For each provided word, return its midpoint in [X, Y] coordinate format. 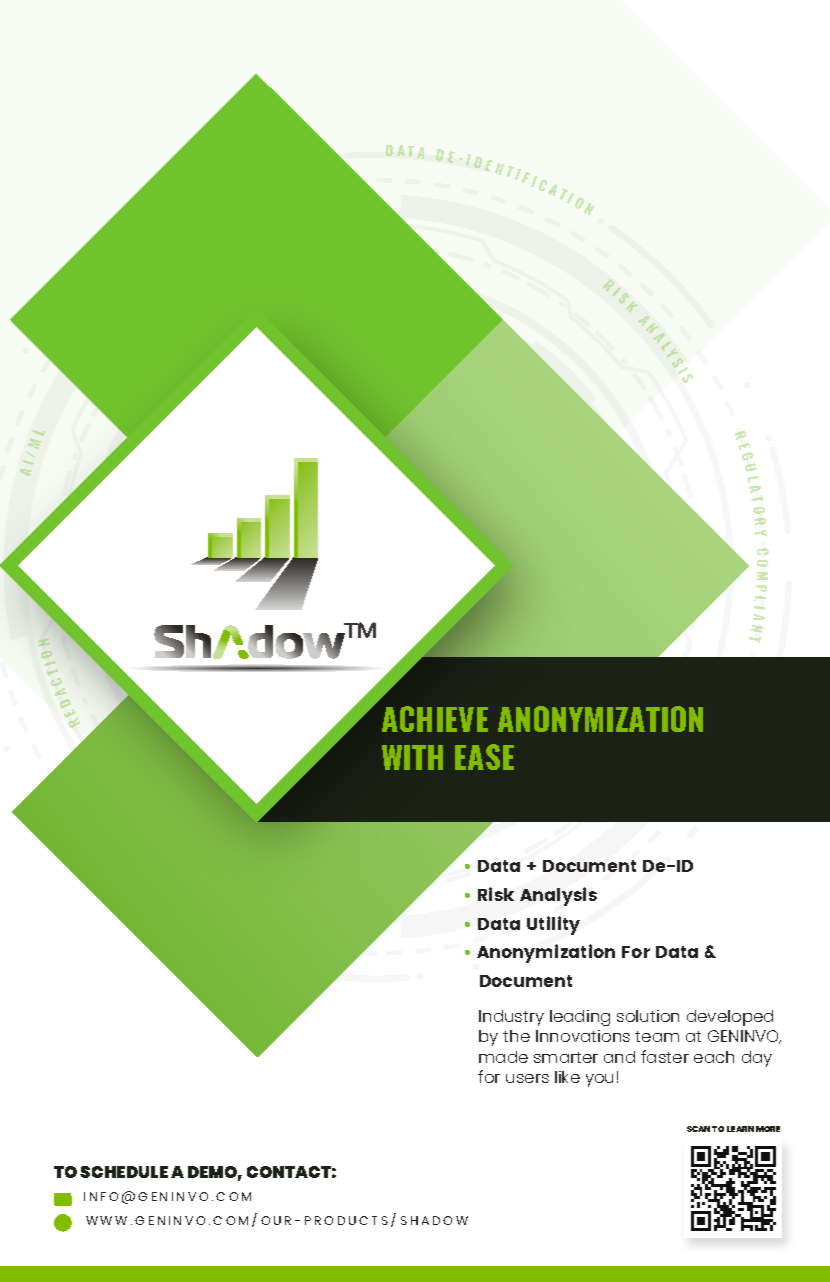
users [527, 1078]
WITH [412, 757]
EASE [484, 757]
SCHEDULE [124, 1172]
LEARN [740, 1129]
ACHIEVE [435, 719]
